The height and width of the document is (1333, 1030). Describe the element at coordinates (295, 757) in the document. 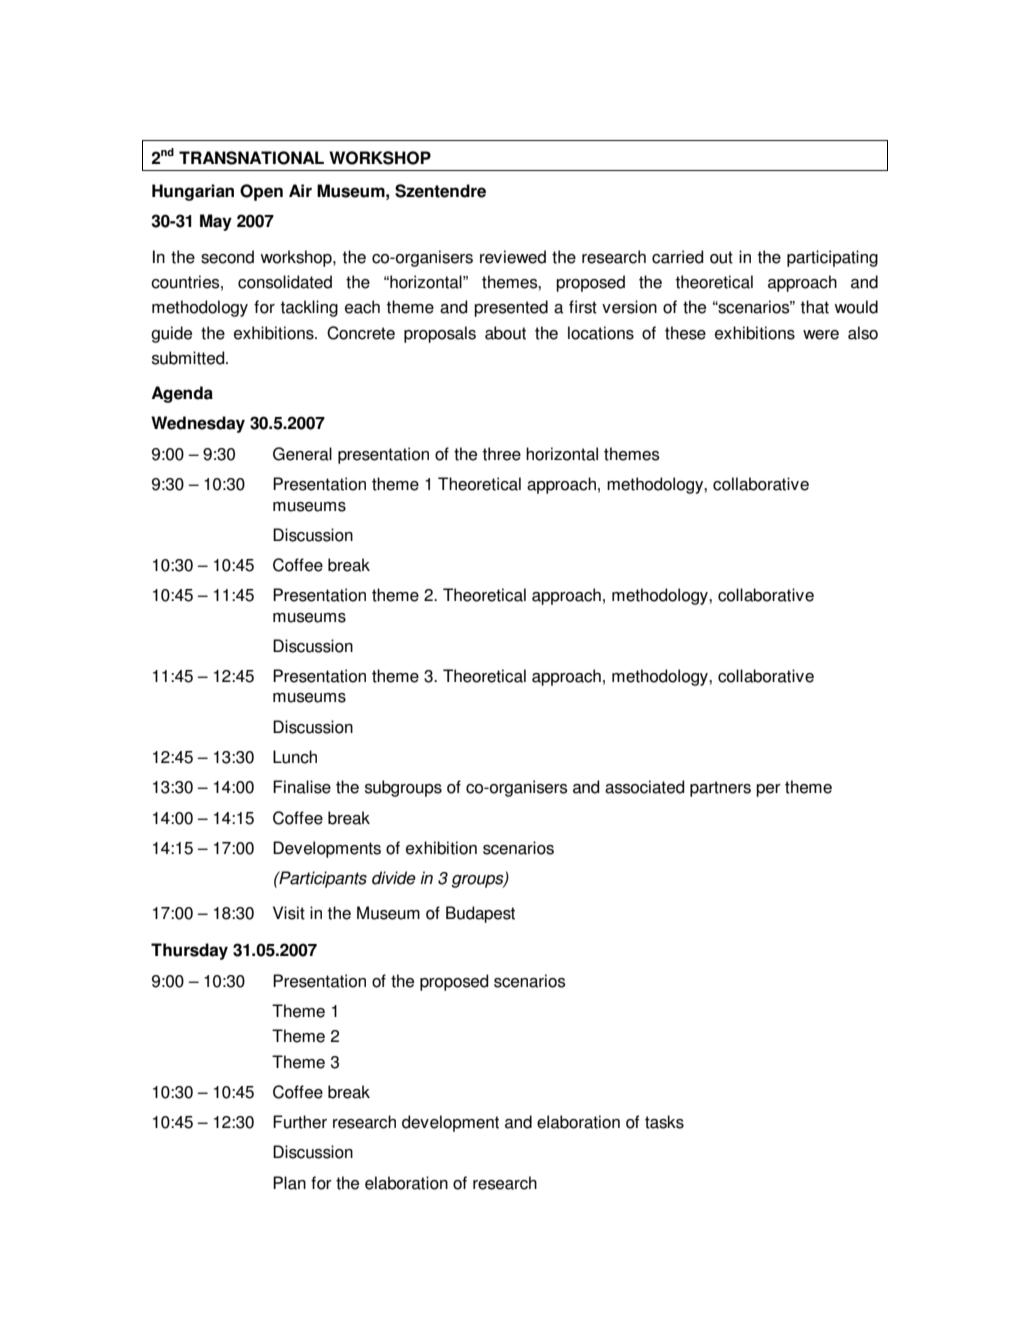

I see `Lunch` at that location.
